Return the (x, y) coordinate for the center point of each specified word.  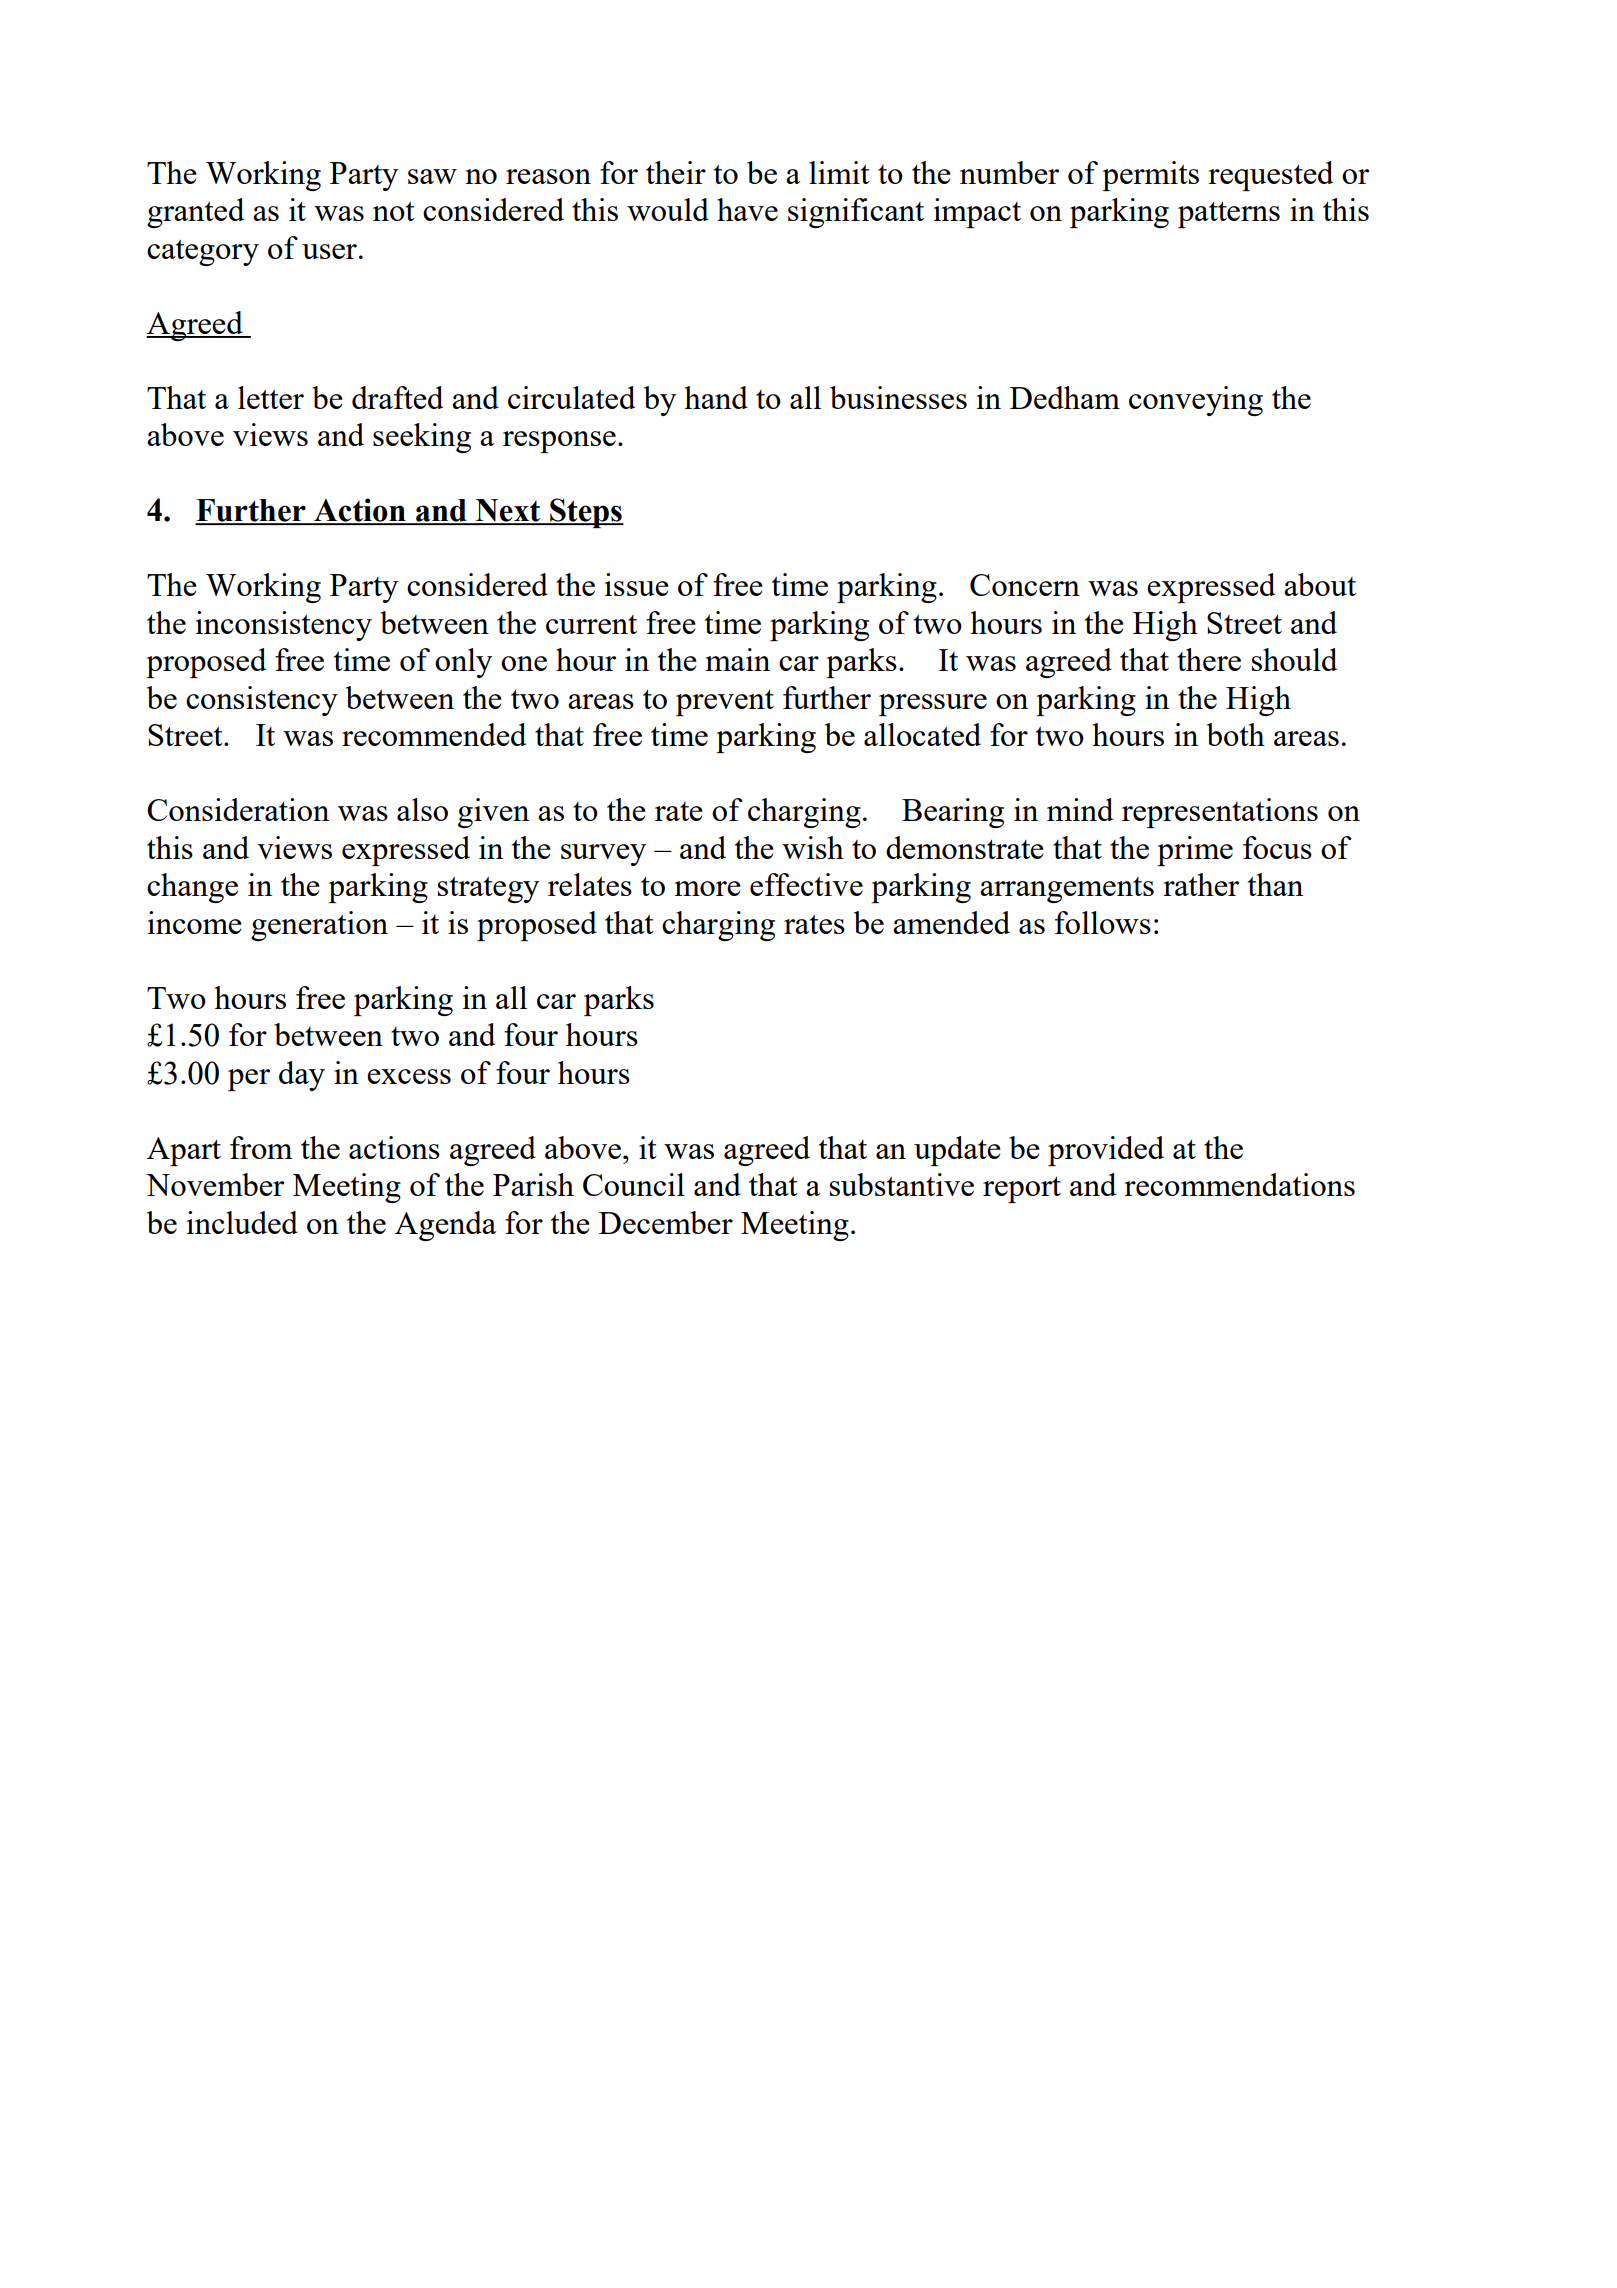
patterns (1229, 214)
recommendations (1239, 1184)
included (242, 1222)
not (394, 211)
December (666, 1222)
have (747, 209)
